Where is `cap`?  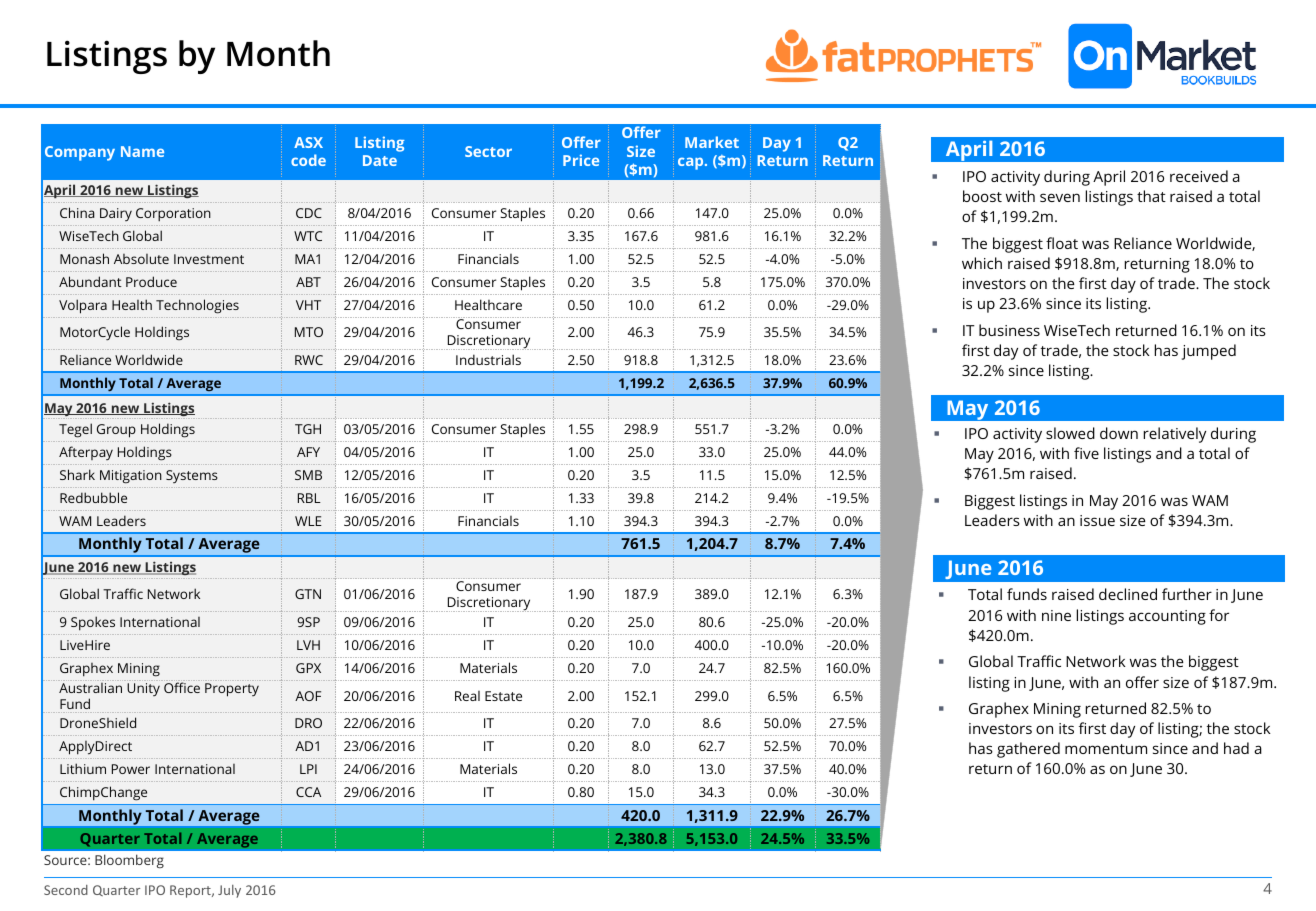
cap is located at coordinates (692, 163).
